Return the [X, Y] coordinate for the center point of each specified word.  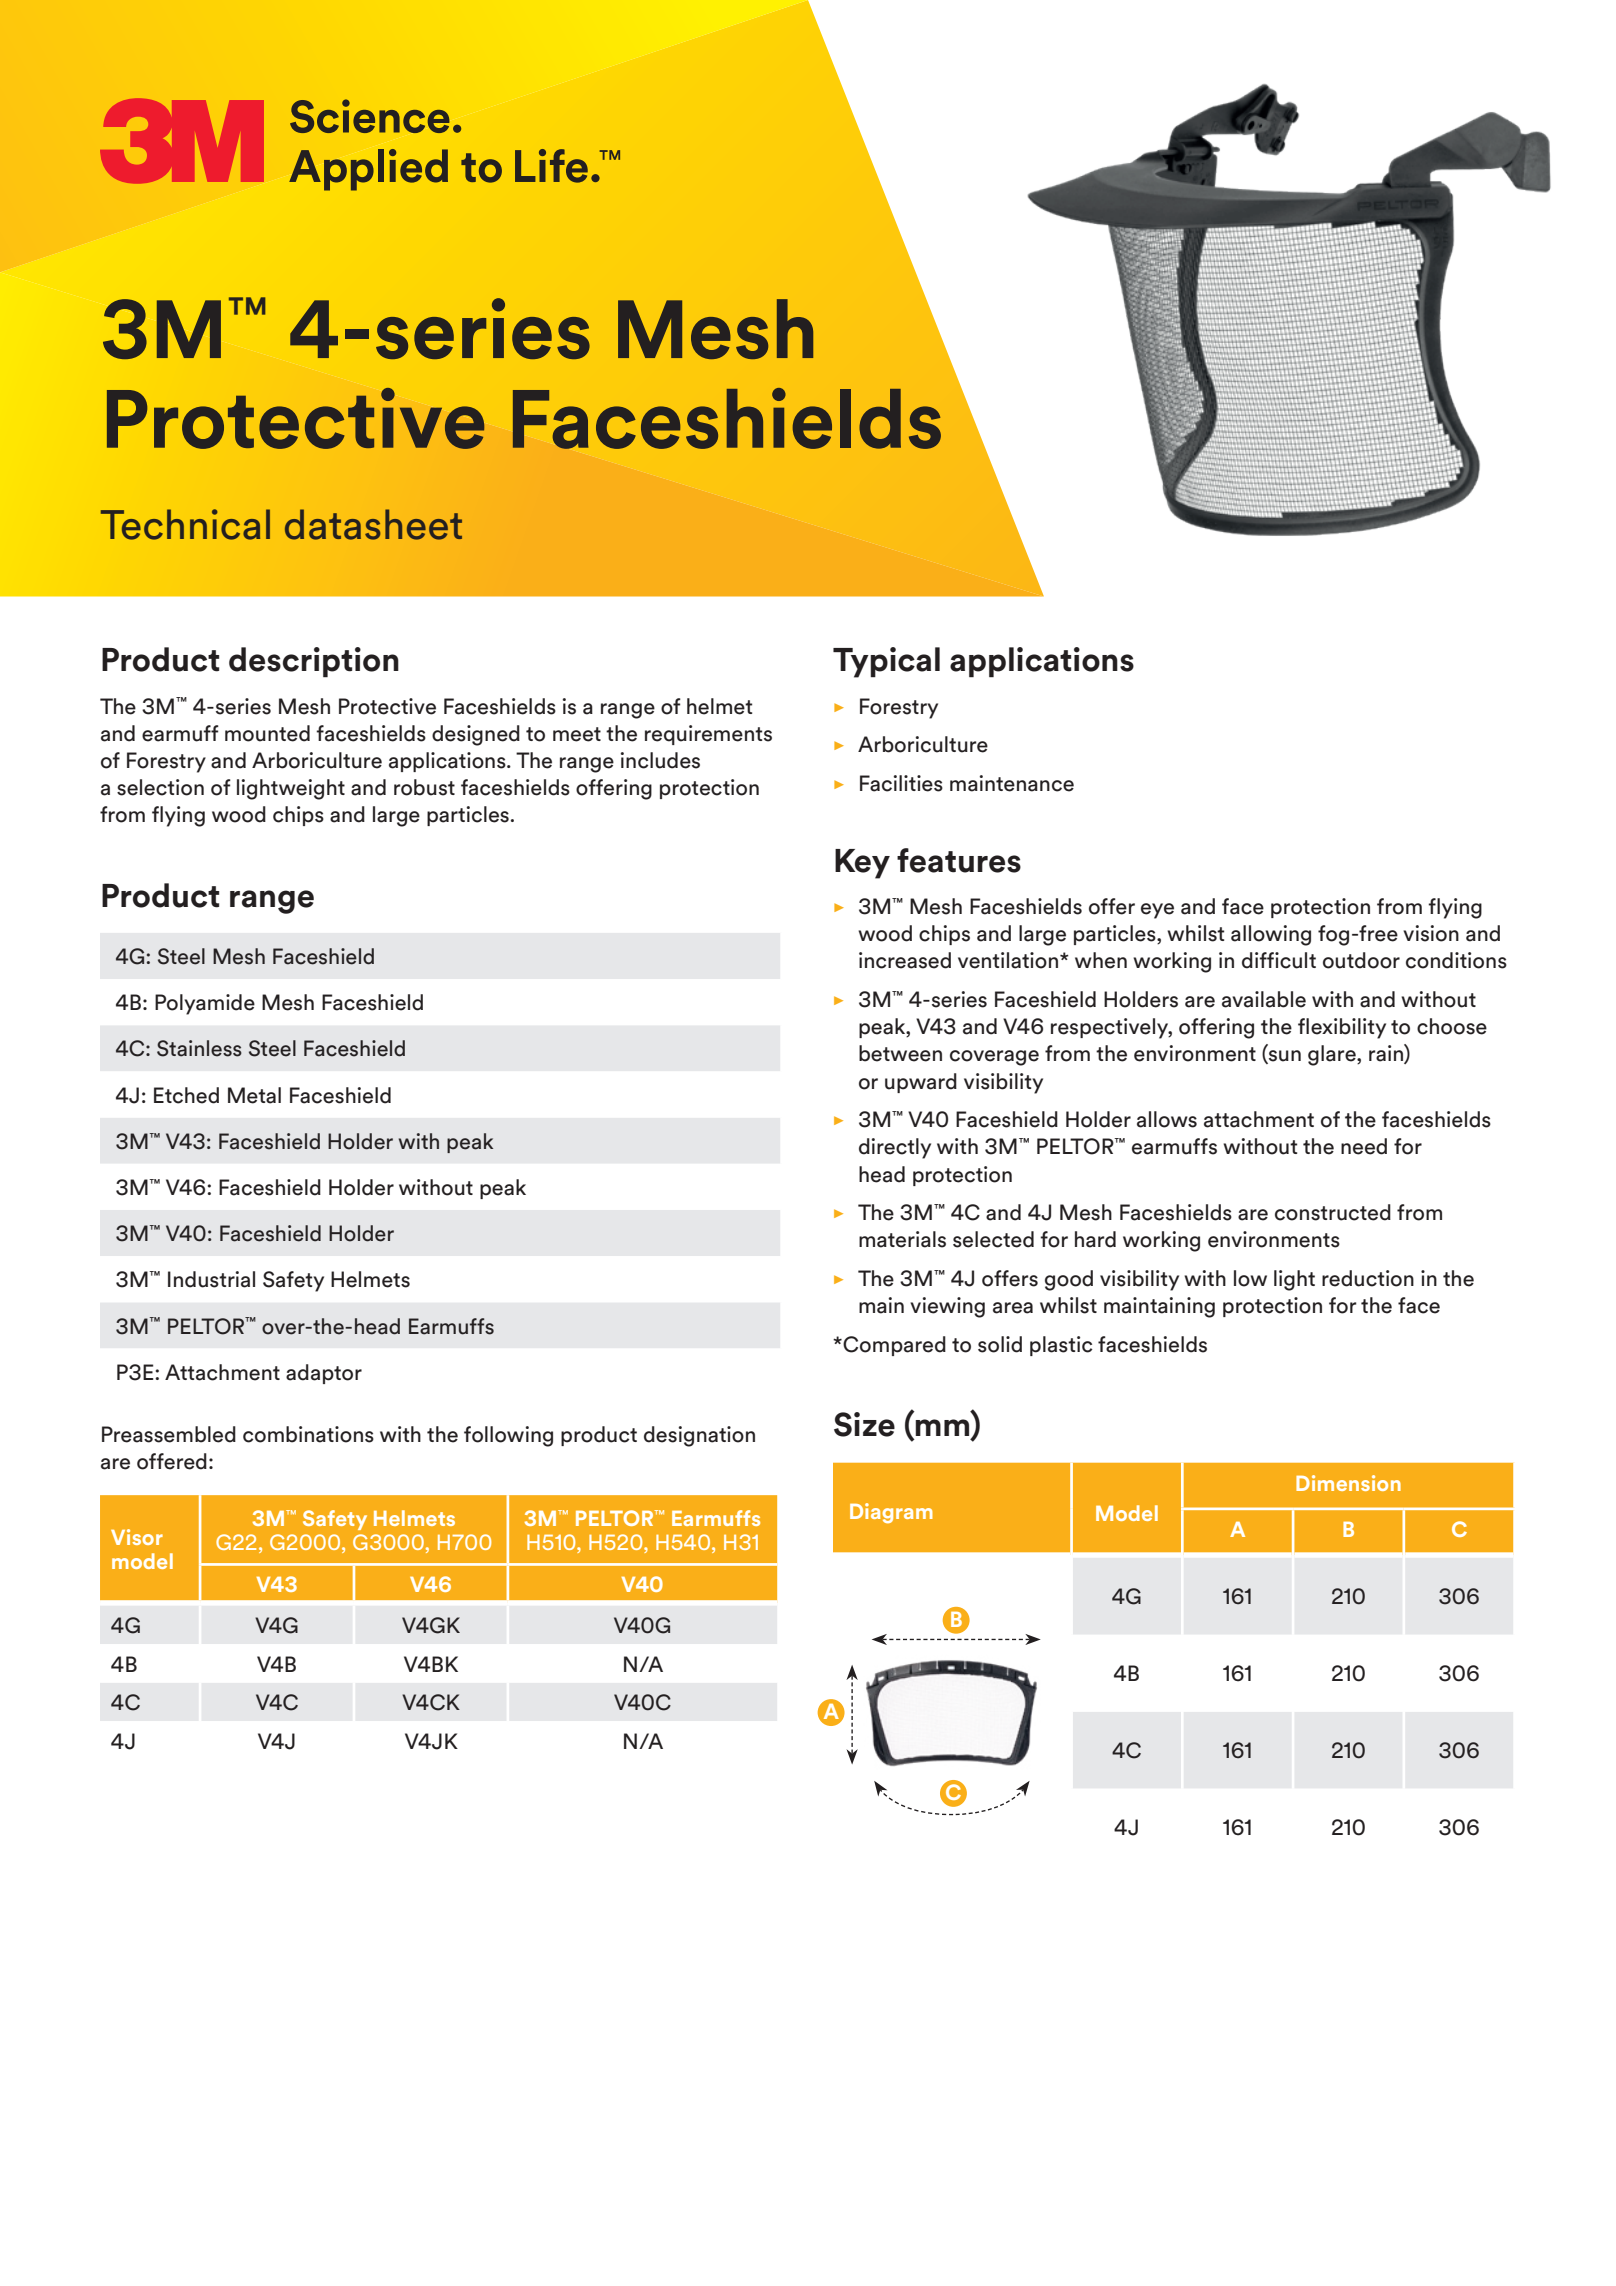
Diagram [891, 1513]
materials [902, 1239]
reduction [1368, 1278]
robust [424, 787]
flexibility [1342, 1028]
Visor [137, 1537]
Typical [886, 662]
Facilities [901, 783]
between [900, 1053]
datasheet [373, 524]
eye [1157, 911]
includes [660, 760]
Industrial [211, 1279]
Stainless [199, 1048]
